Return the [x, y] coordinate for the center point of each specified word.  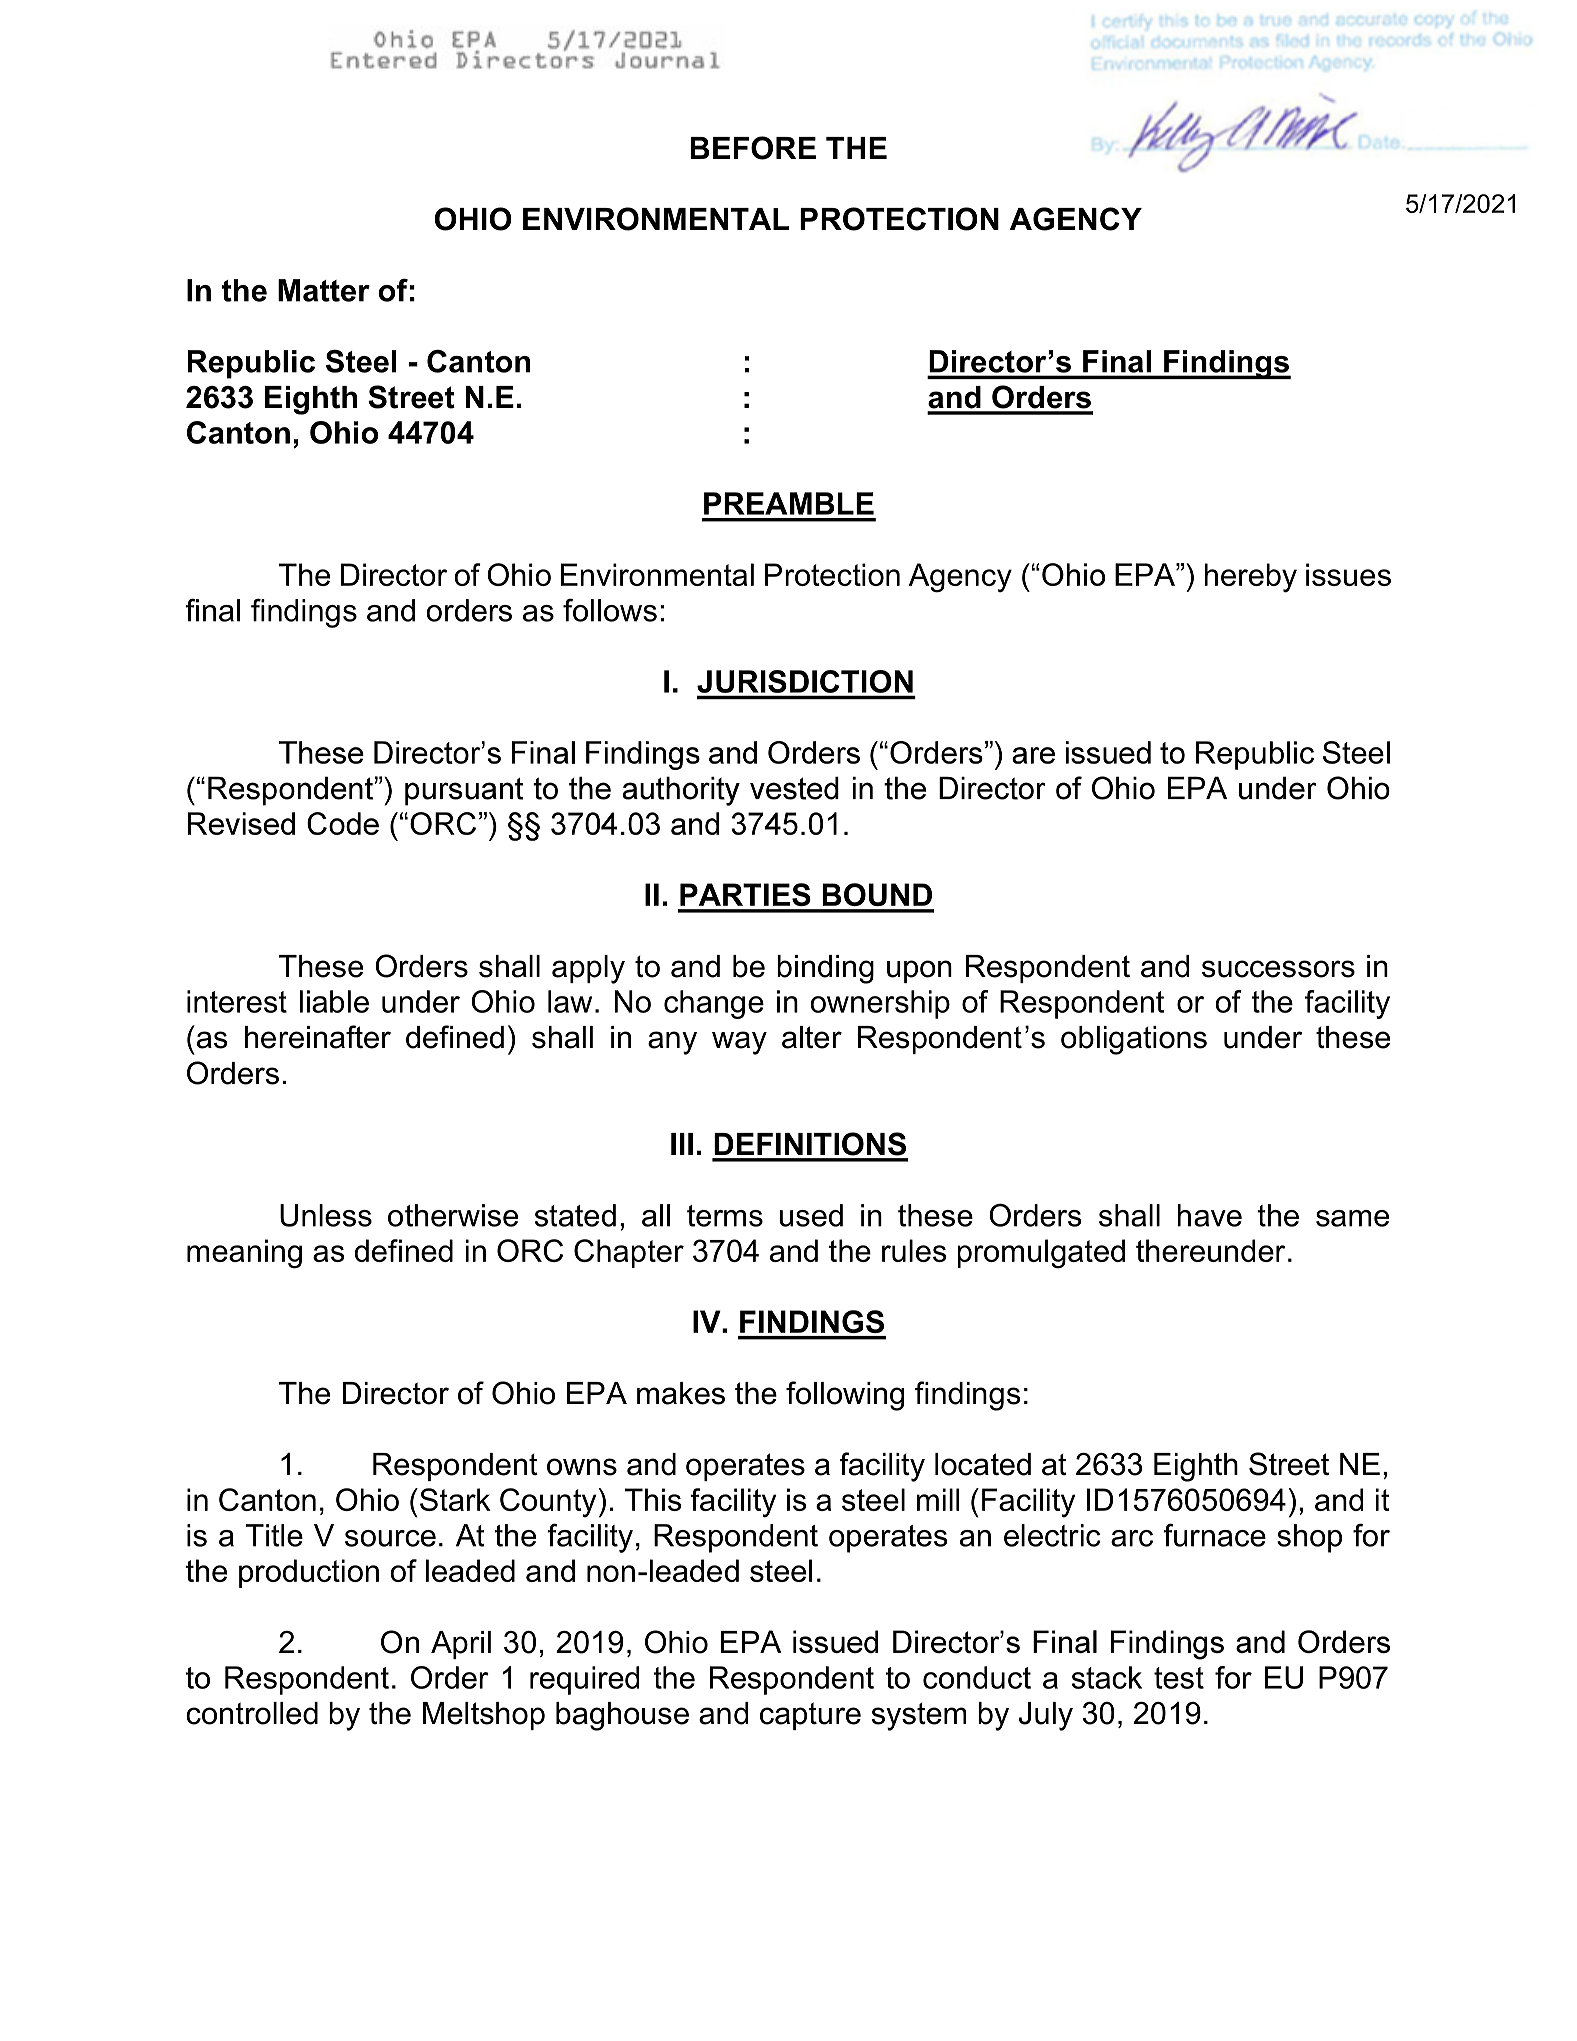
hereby [1250, 578]
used [811, 1215]
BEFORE [753, 148]
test [1179, 1678]
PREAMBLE [789, 503]
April [461, 1645]
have [1209, 1215]
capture [810, 1716]
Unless [326, 1215]
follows [610, 610]
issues [1348, 574]
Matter [324, 290]
